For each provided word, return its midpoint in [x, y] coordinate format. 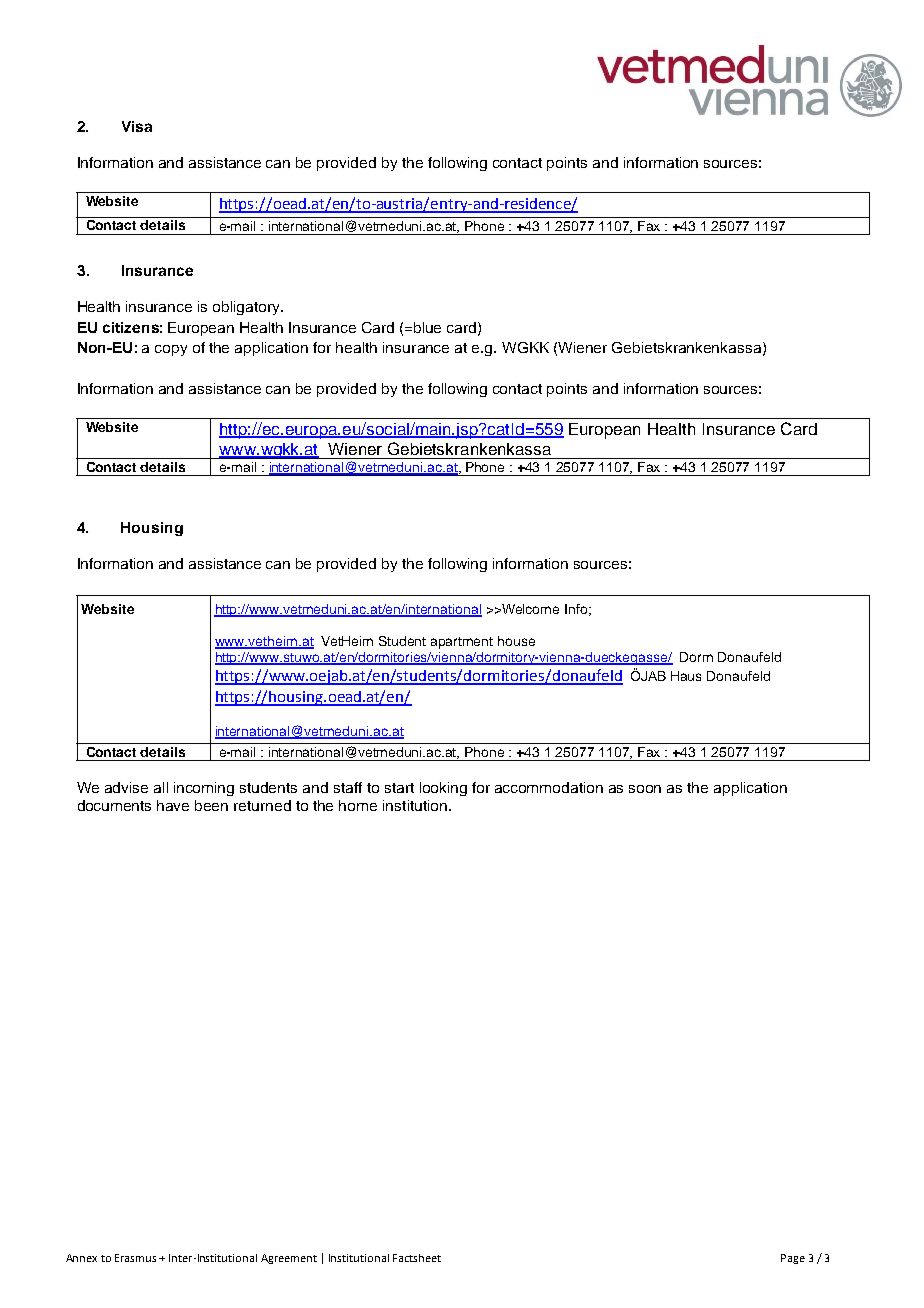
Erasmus [135, 1258]
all [161, 787]
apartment [462, 643]
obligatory [247, 308]
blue [427, 327]
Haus [686, 676]
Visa [137, 126]
